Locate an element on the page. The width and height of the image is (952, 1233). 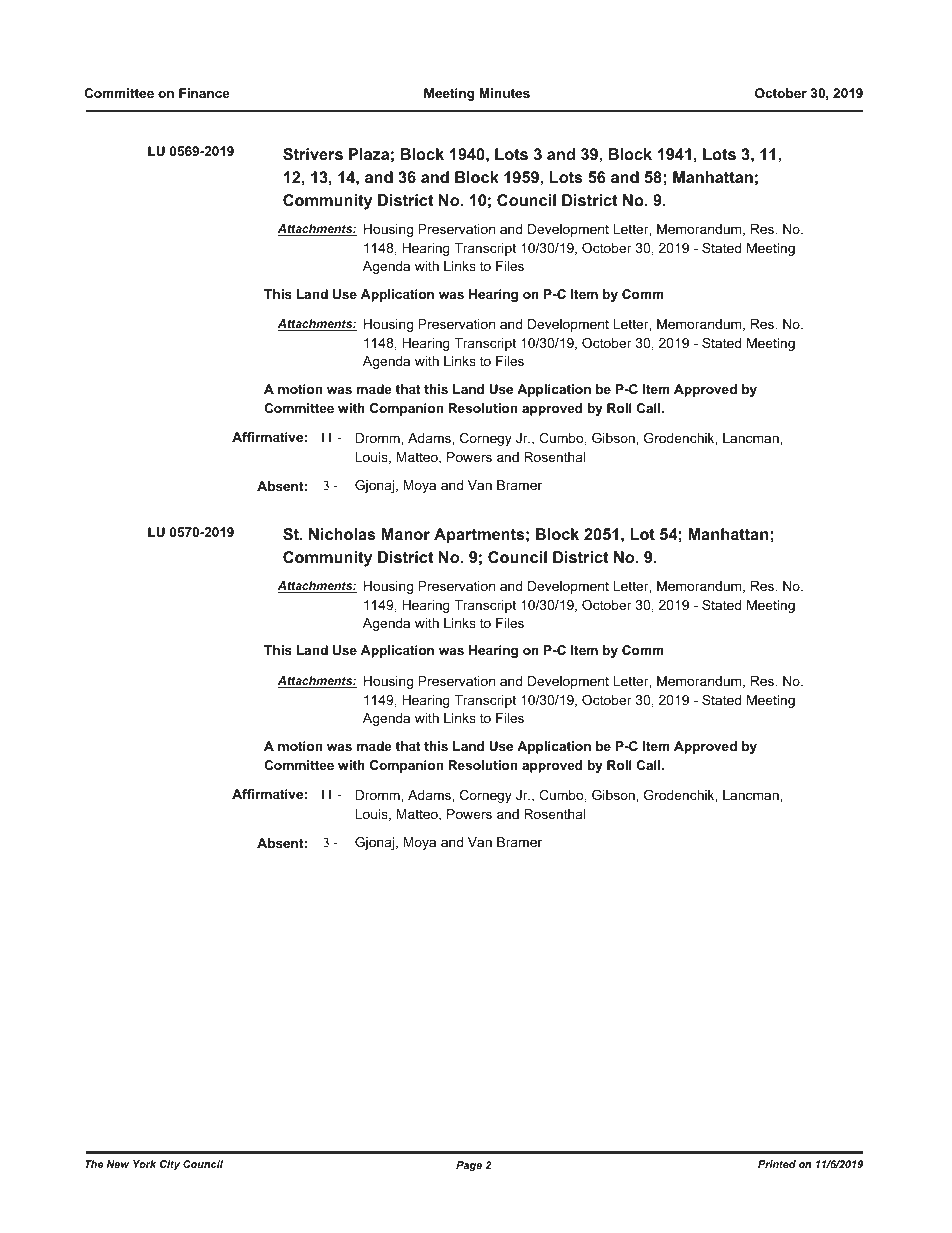
City is located at coordinates (170, 1165).
